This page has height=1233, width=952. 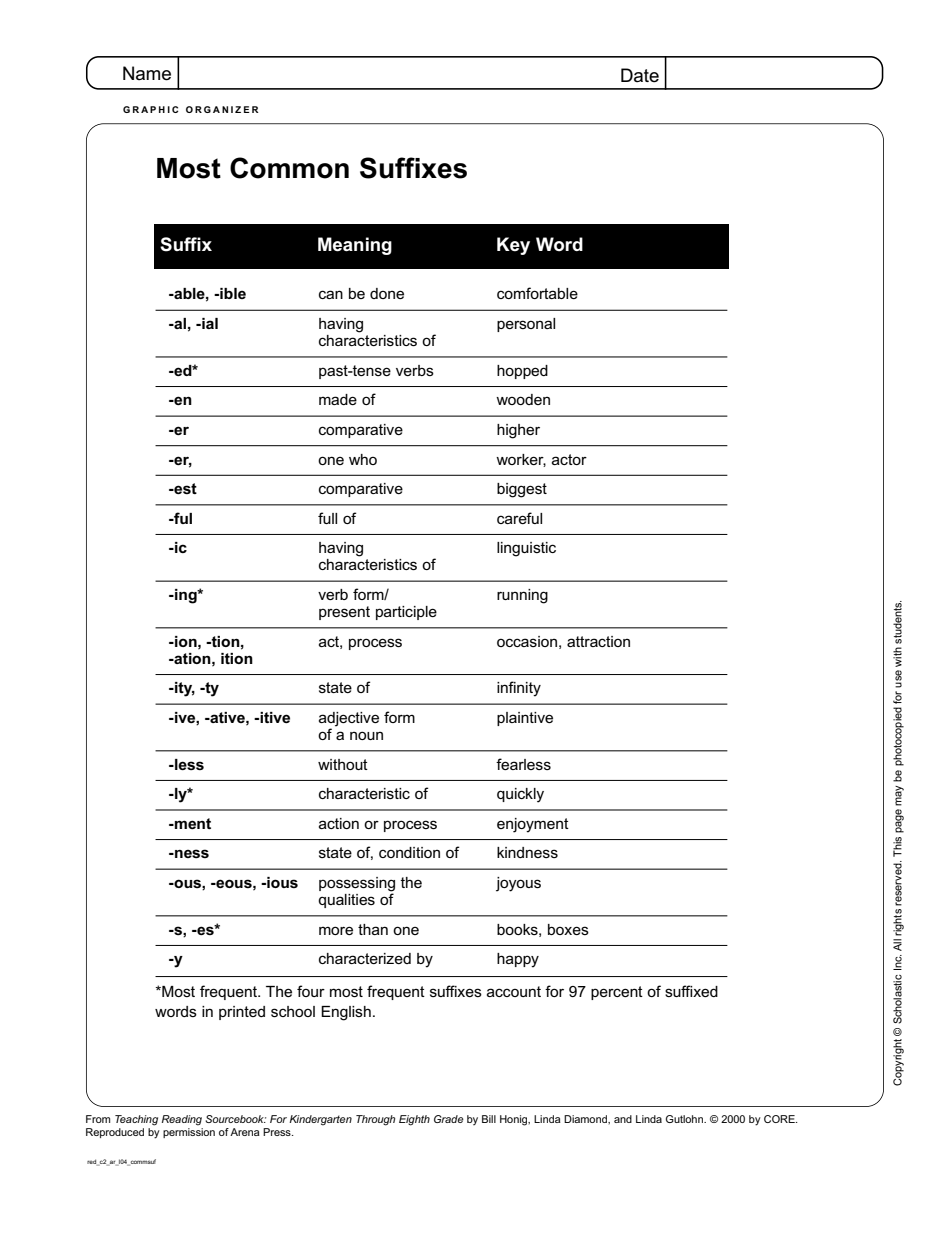 I want to click on running, so click(x=522, y=596).
